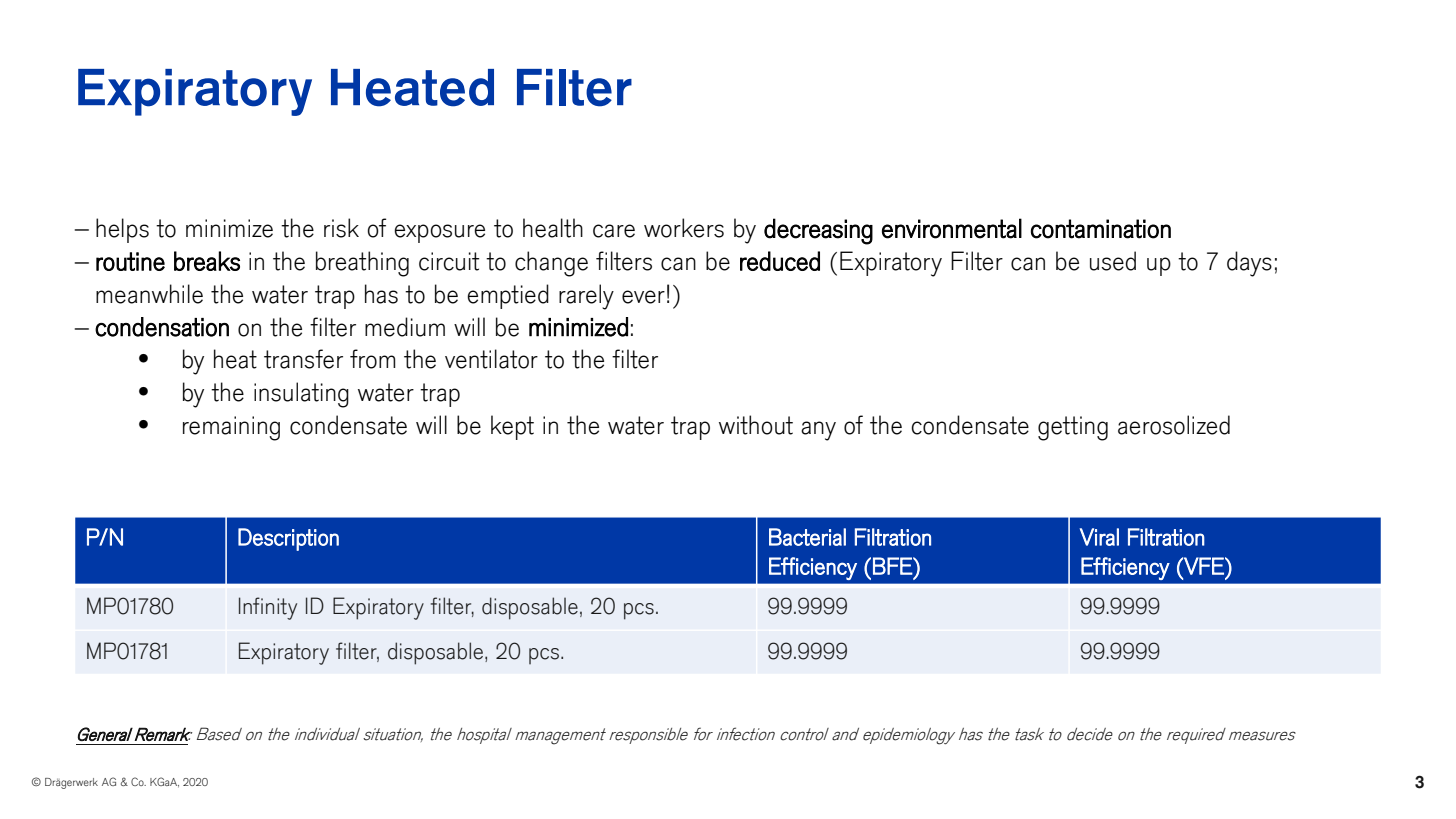 This document has width=1456, height=819. What do you see at coordinates (818, 431) in the document?
I see `any` at bounding box center [818, 431].
